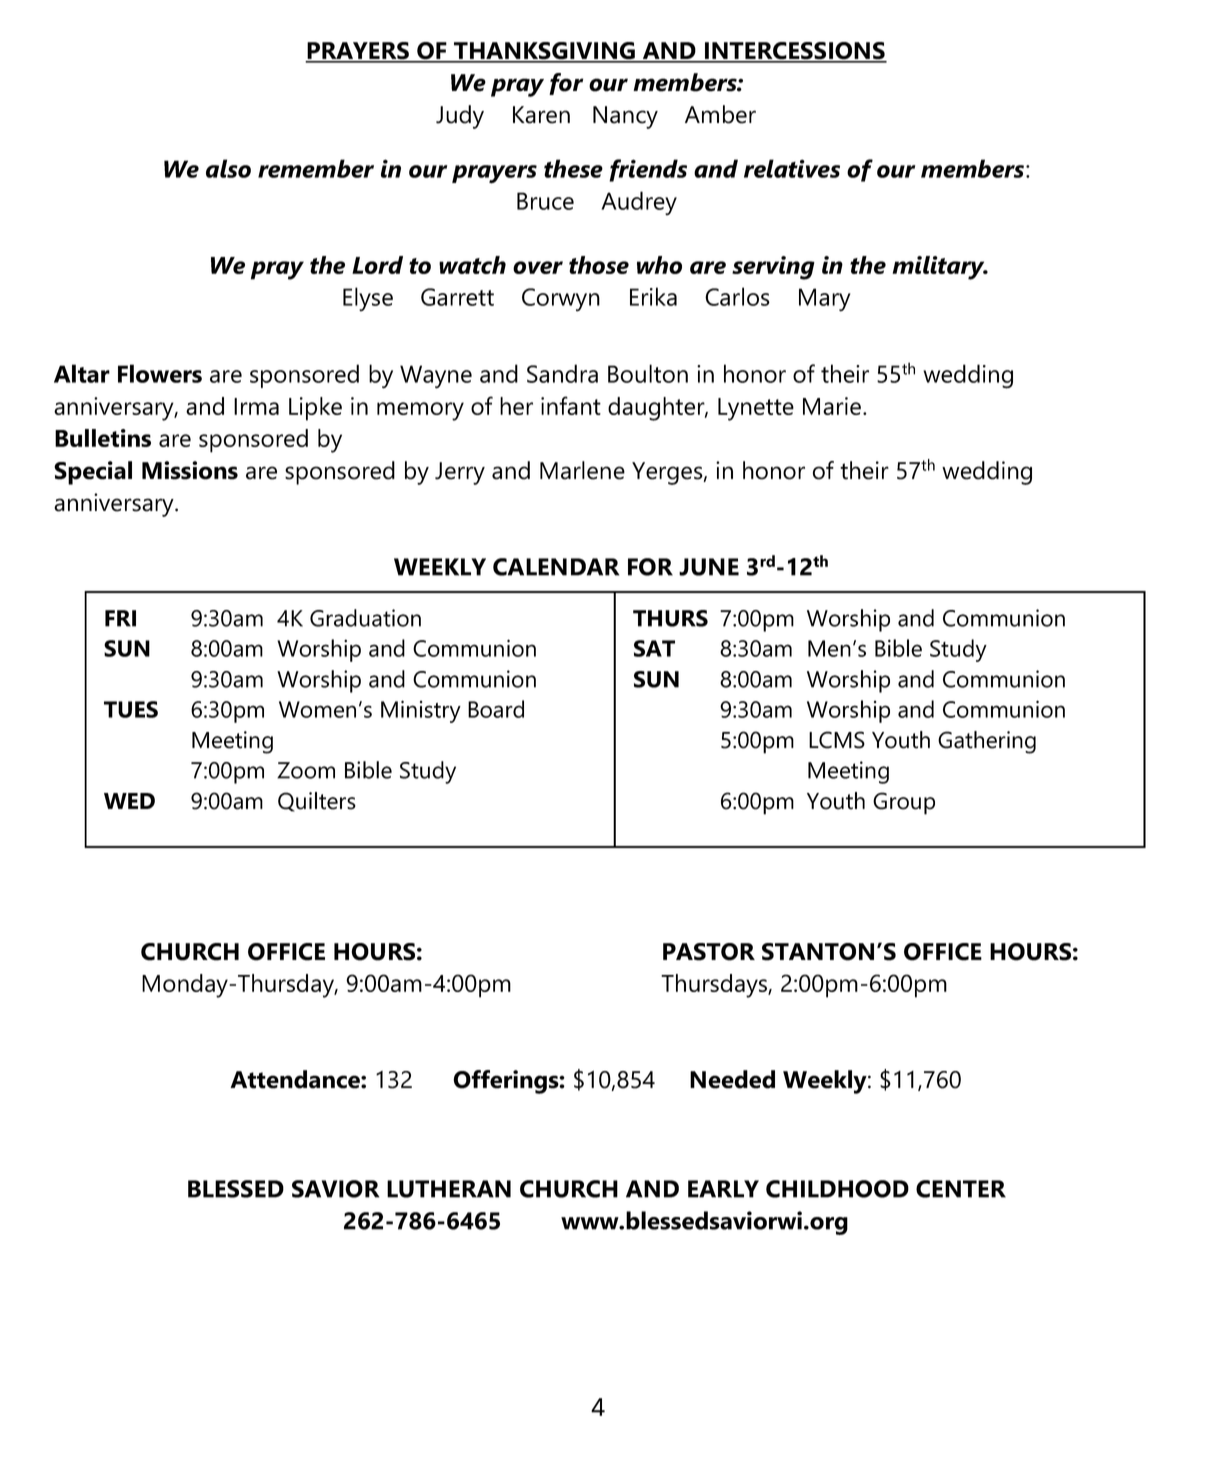 The width and height of the screenshot is (1215, 1475). Describe the element at coordinates (317, 802) in the screenshot. I see `Quilters` at that location.
